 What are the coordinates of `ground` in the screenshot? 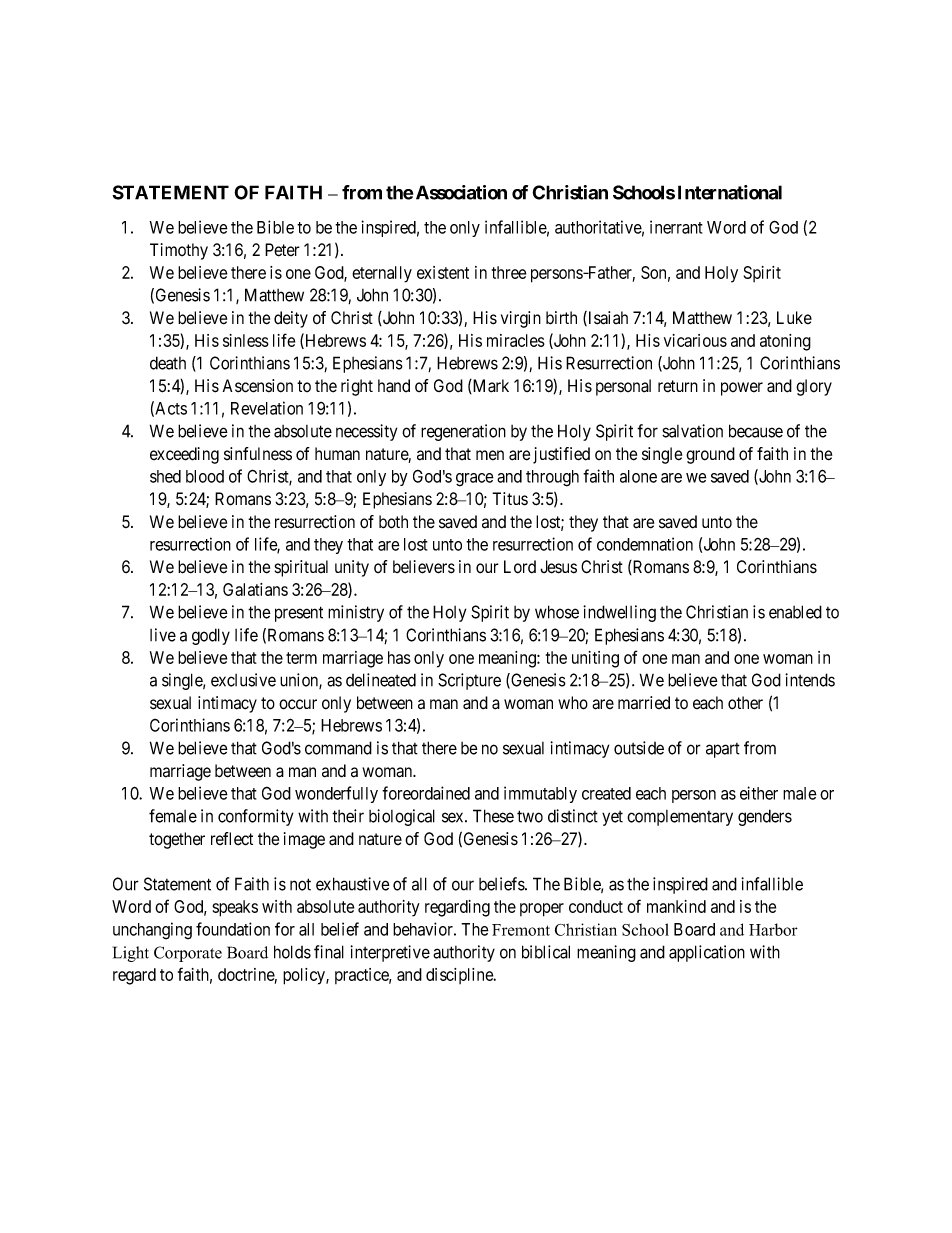 It's located at (710, 455).
